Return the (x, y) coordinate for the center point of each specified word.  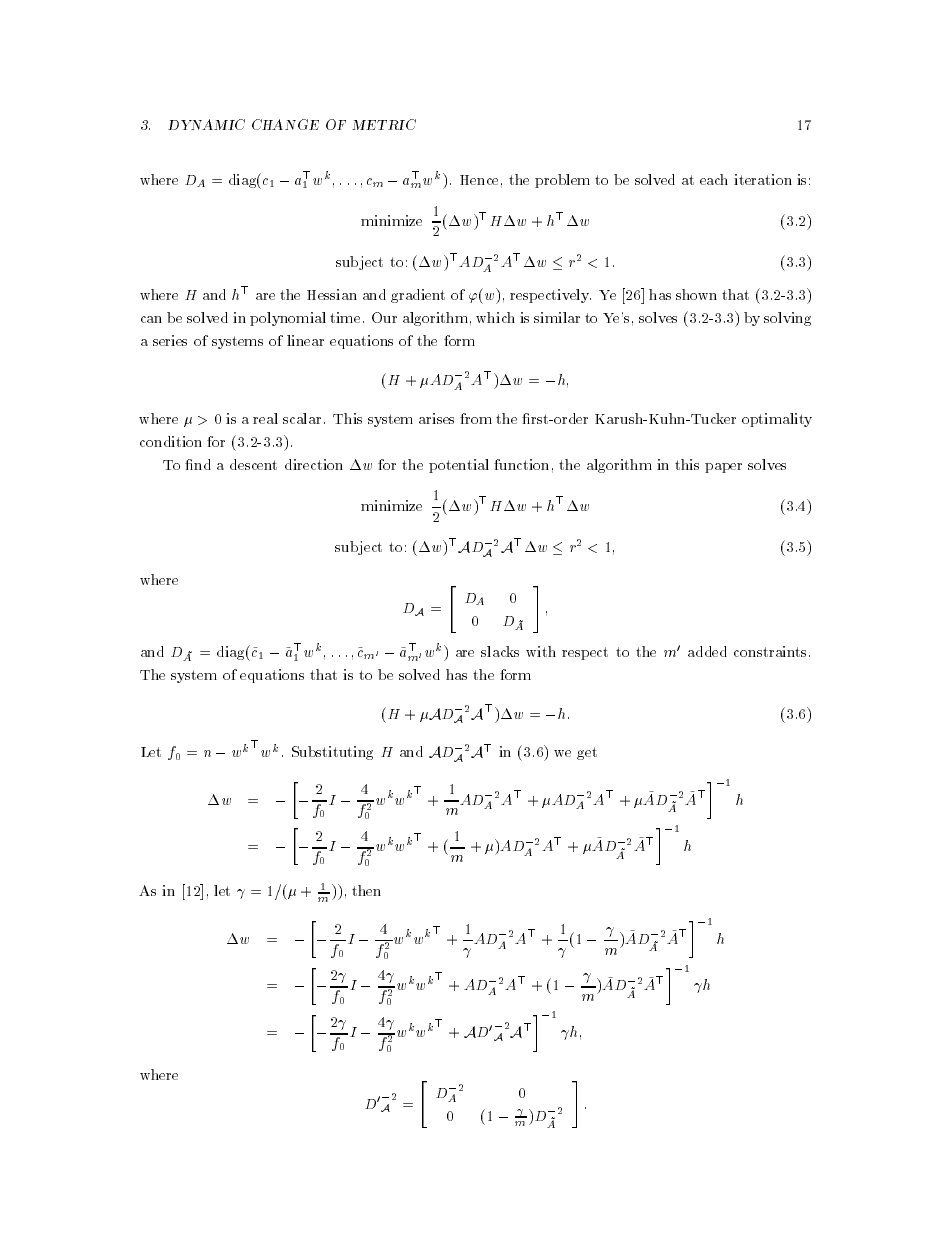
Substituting (332, 753)
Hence (479, 180)
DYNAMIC (206, 124)
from (476, 418)
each (714, 179)
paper (723, 468)
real (265, 418)
